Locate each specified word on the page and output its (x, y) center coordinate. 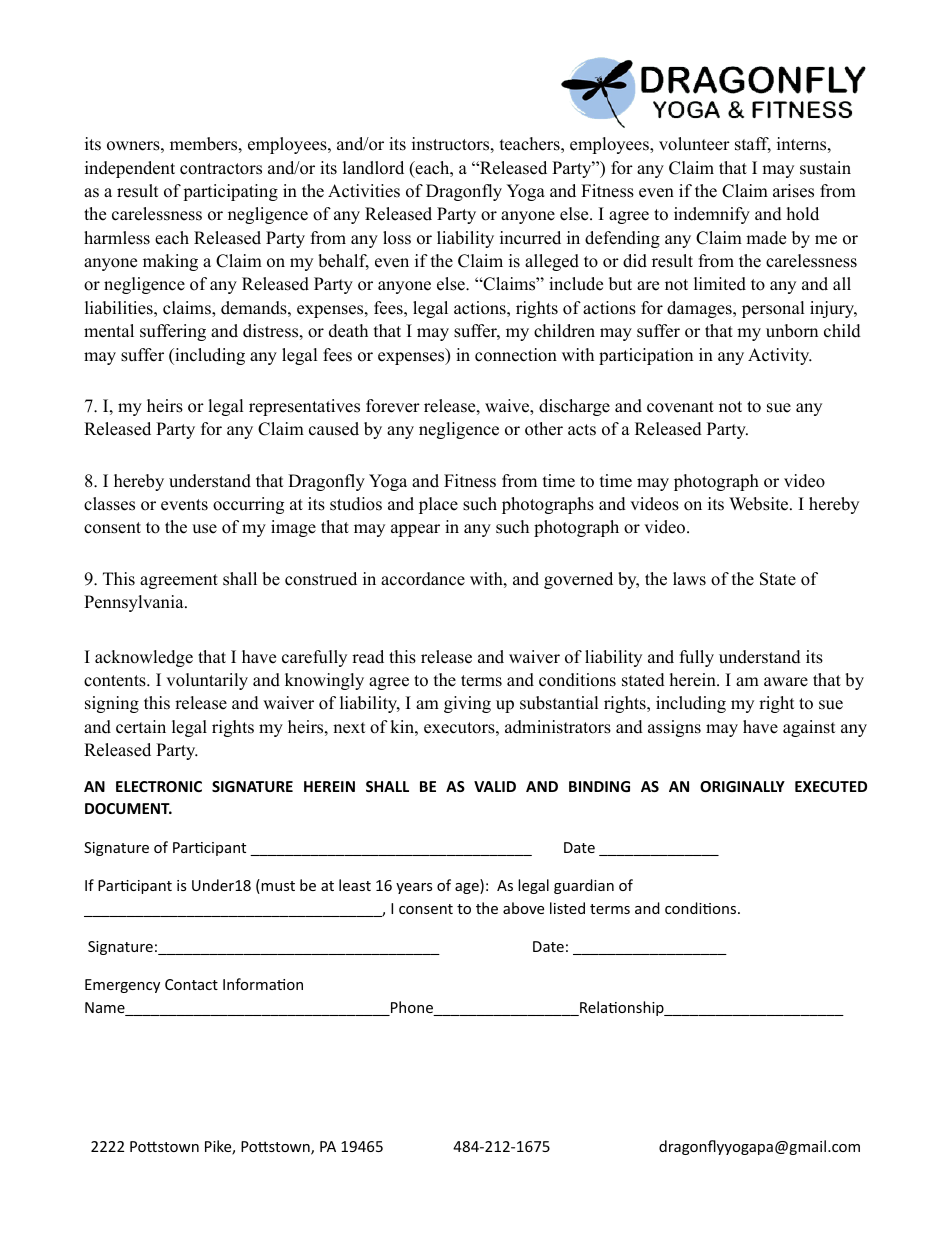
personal (773, 309)
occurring (248, 505)
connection (516, 355)
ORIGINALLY (742, 786)
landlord (373, 168)
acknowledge (144, 658)
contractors (221, 169)
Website (760, 504)
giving (467, 704)
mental (109, 331)
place (438, 505)
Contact (191, 984)
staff (753, 145)
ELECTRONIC (159, 786)
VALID (495, 786)
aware (786, 682)
